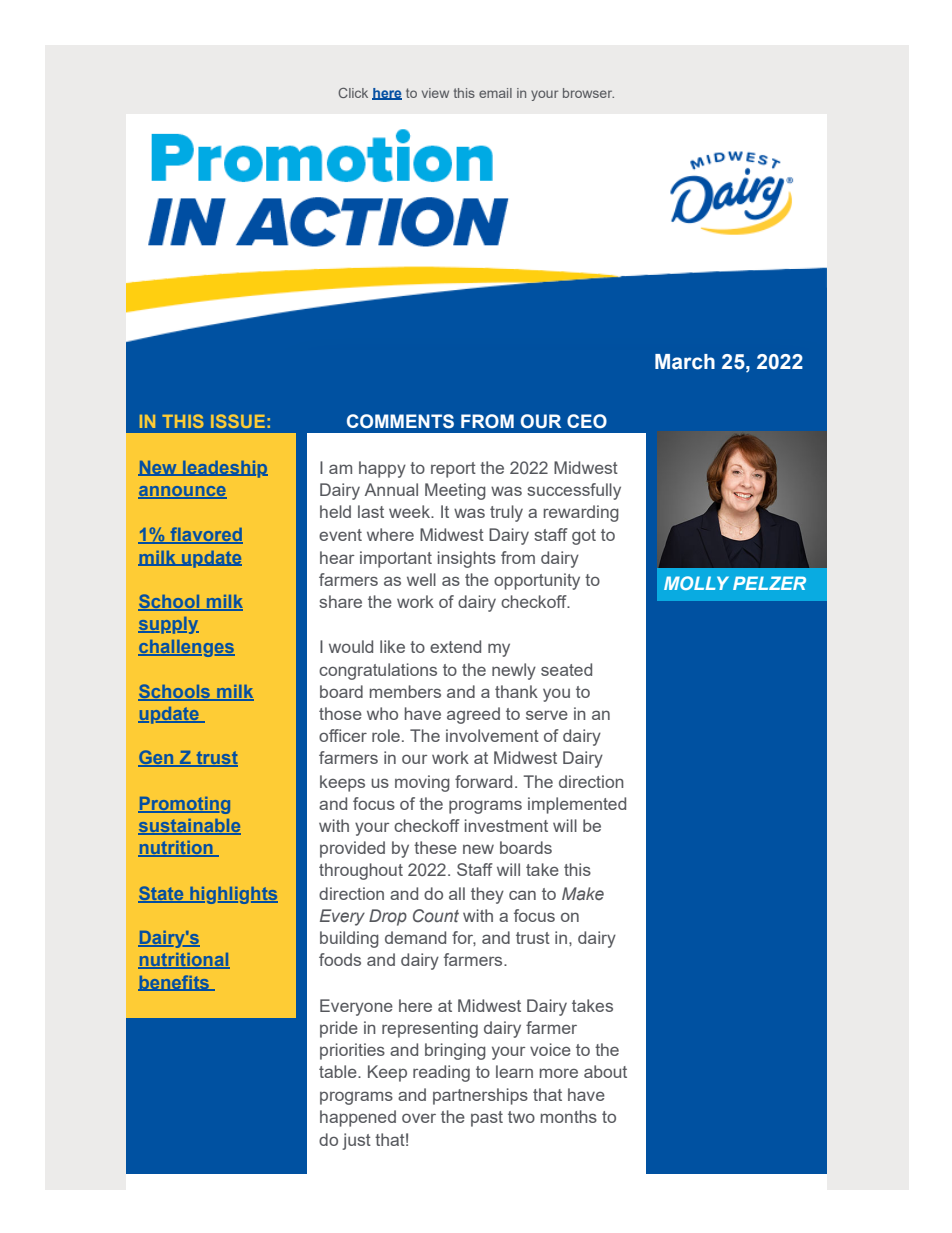 The image size is (952, 1233). I want to click on MOLLY, so click(696, 583).
